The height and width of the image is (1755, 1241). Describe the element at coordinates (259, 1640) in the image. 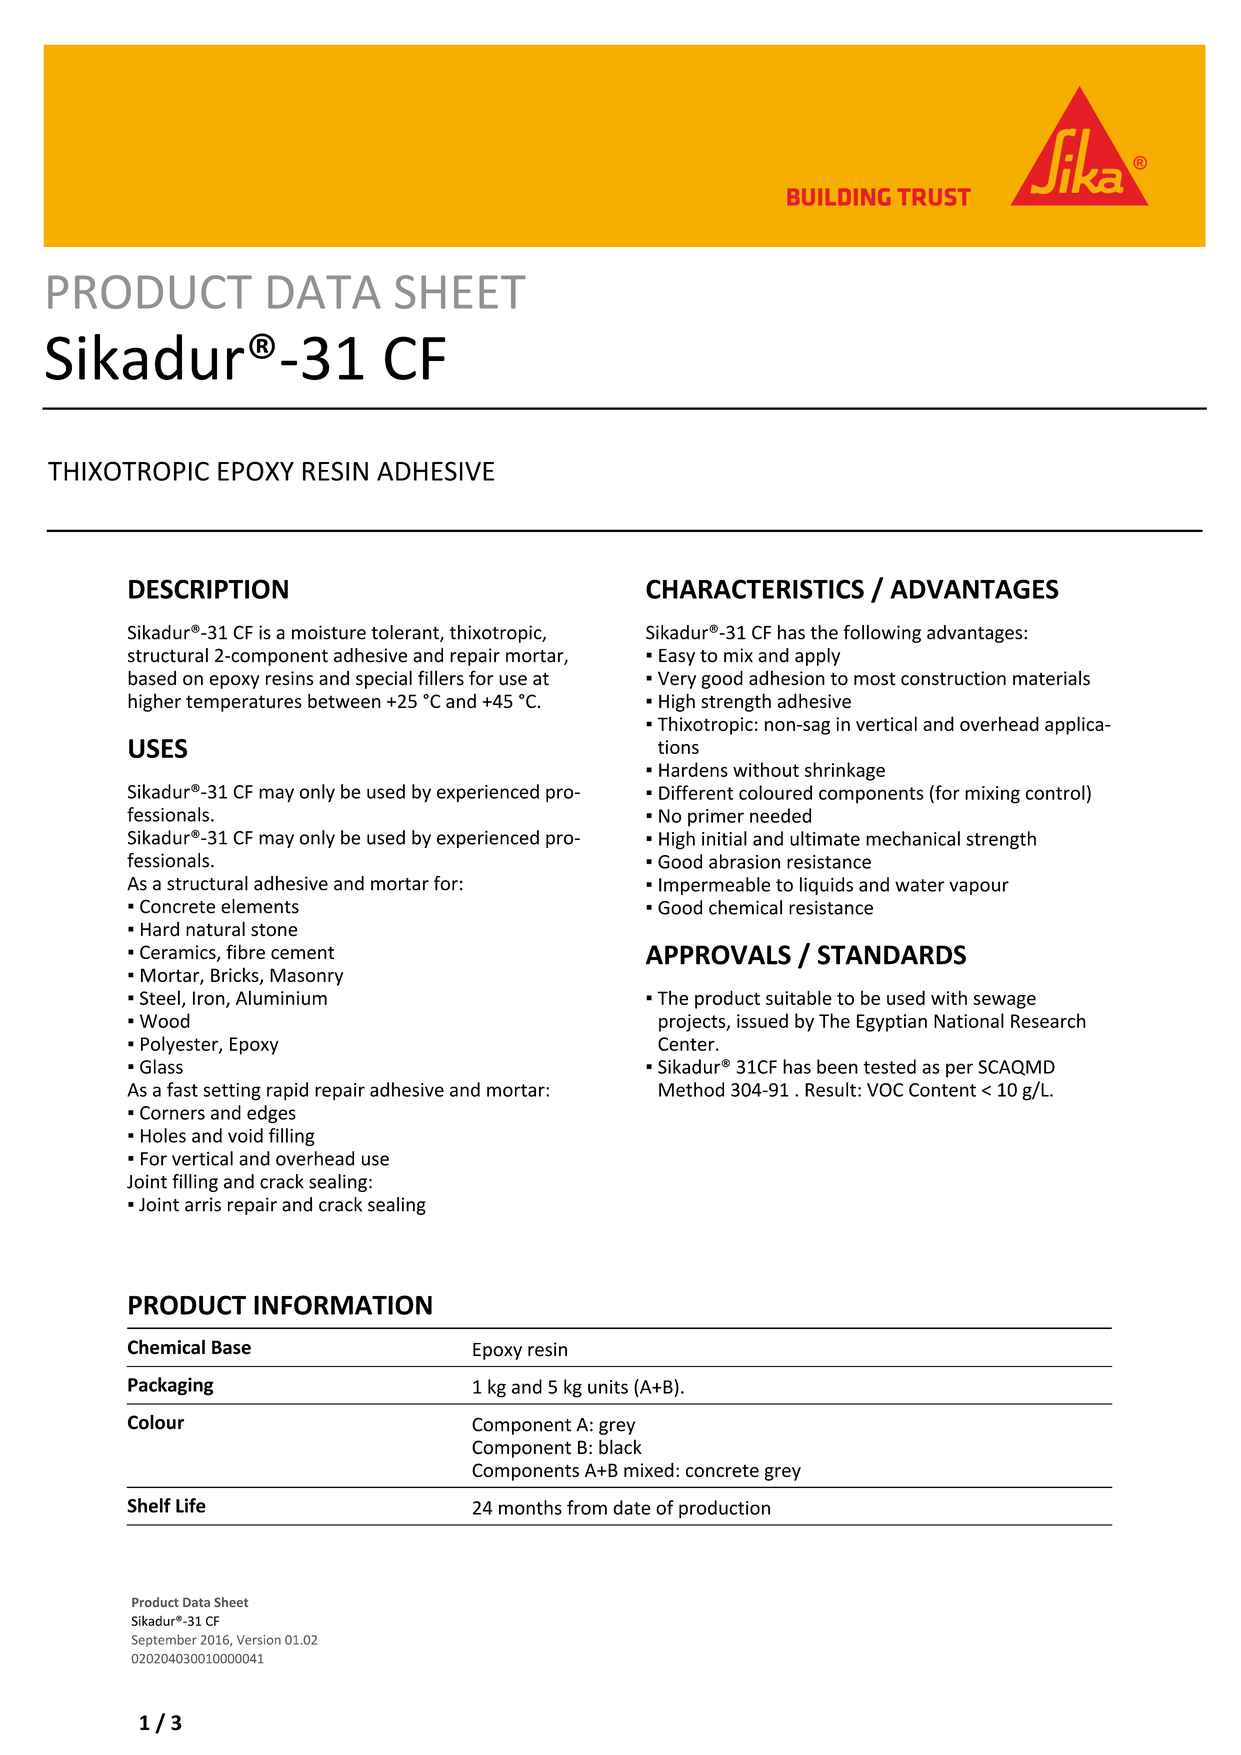

I see `Version` at that location.
